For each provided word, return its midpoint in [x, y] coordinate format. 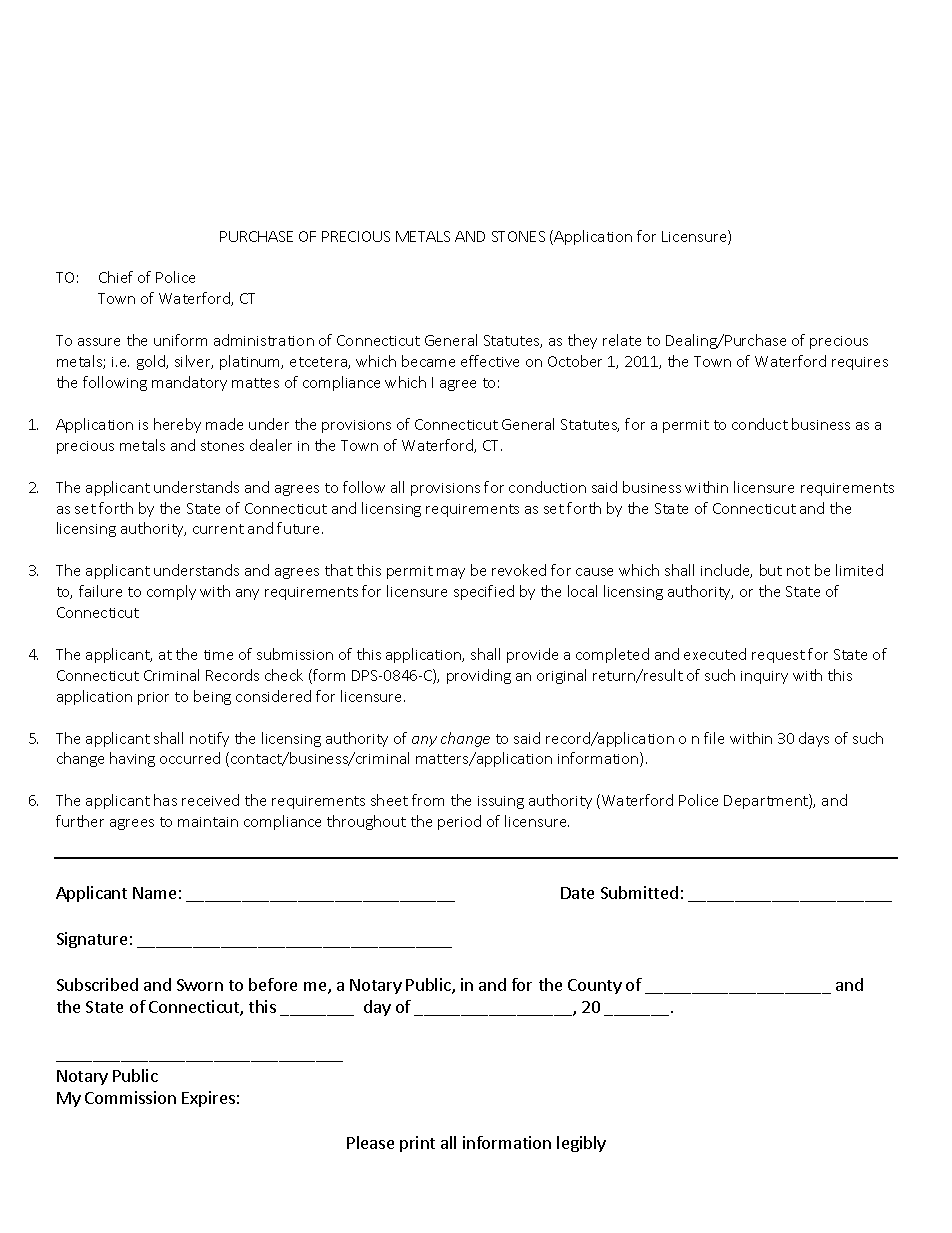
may [451, 573]
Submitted [639, 892]
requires [860, 363]
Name [154, 893]
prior [153, 698]
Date [577, 893]
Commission [130, 1097]
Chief [116, 277]
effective [490, 361]
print [417, 1144]
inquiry [764, 677]
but [771, 570]
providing [479, 676]
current [218, 529]
